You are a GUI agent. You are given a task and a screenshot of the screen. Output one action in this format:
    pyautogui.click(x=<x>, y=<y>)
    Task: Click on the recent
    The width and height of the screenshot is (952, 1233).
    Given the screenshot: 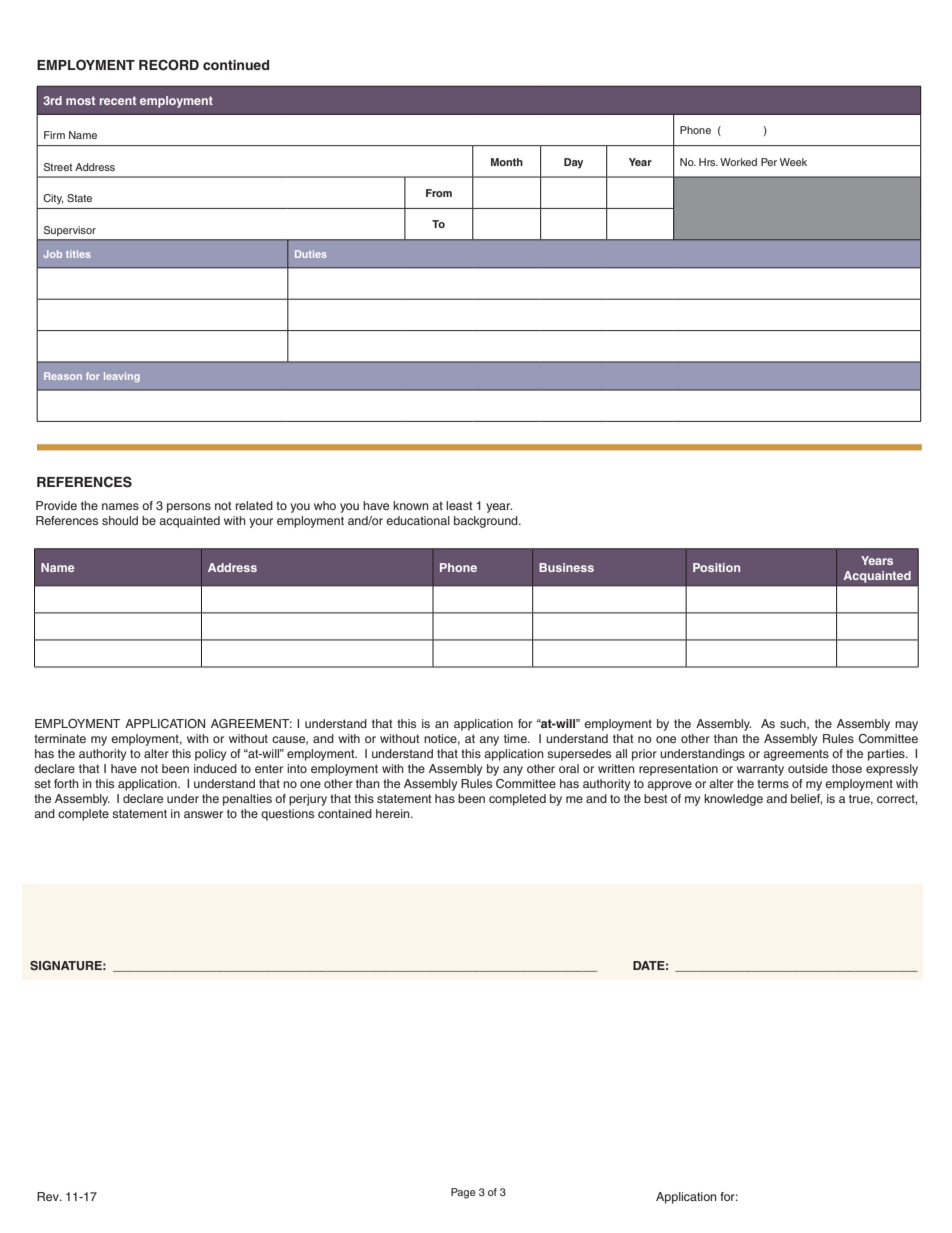 What is the action you would take?
    pyautogui.click(x=118, y=100)
